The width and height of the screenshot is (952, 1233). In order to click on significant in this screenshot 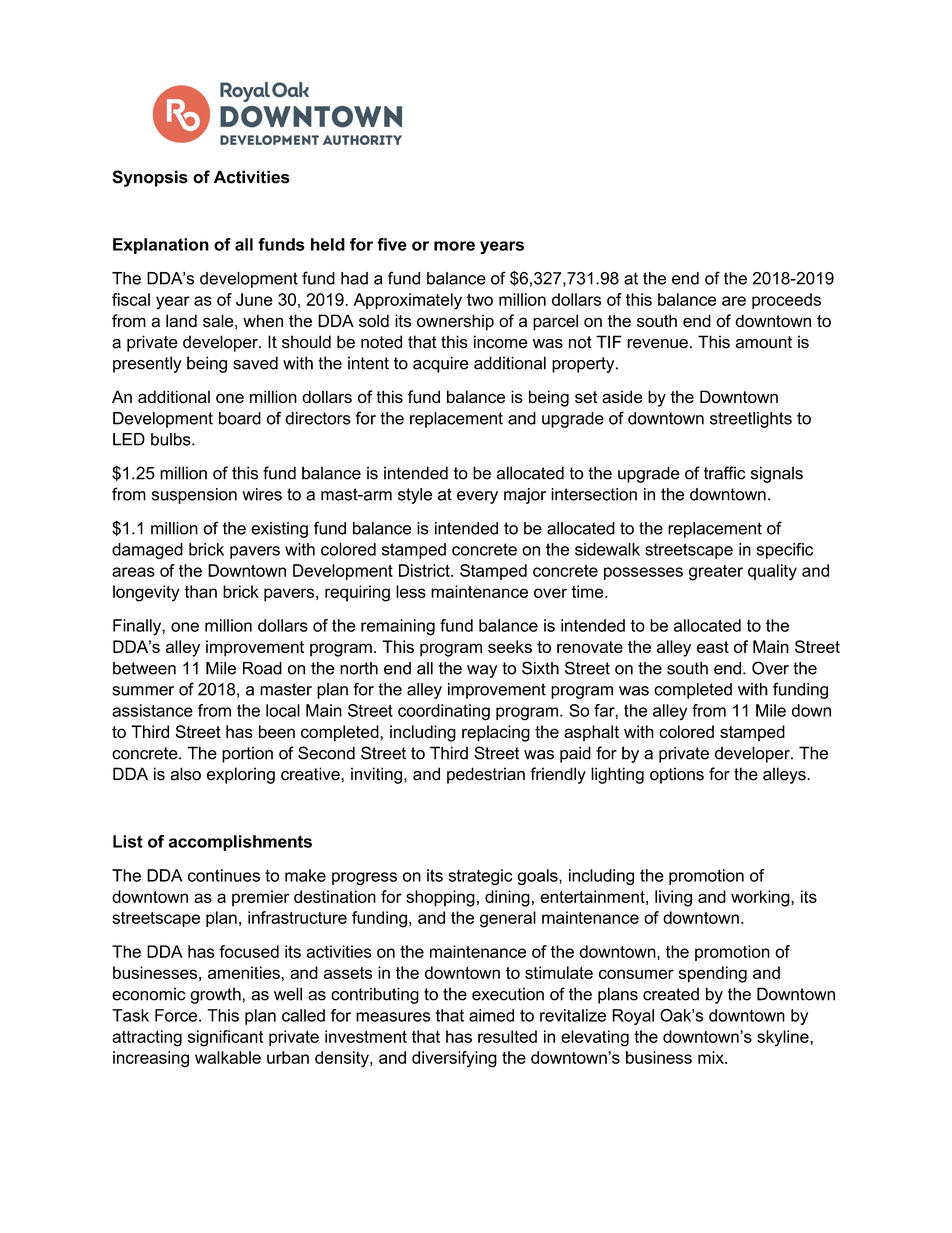, I will do `click(225, 1038)`.
